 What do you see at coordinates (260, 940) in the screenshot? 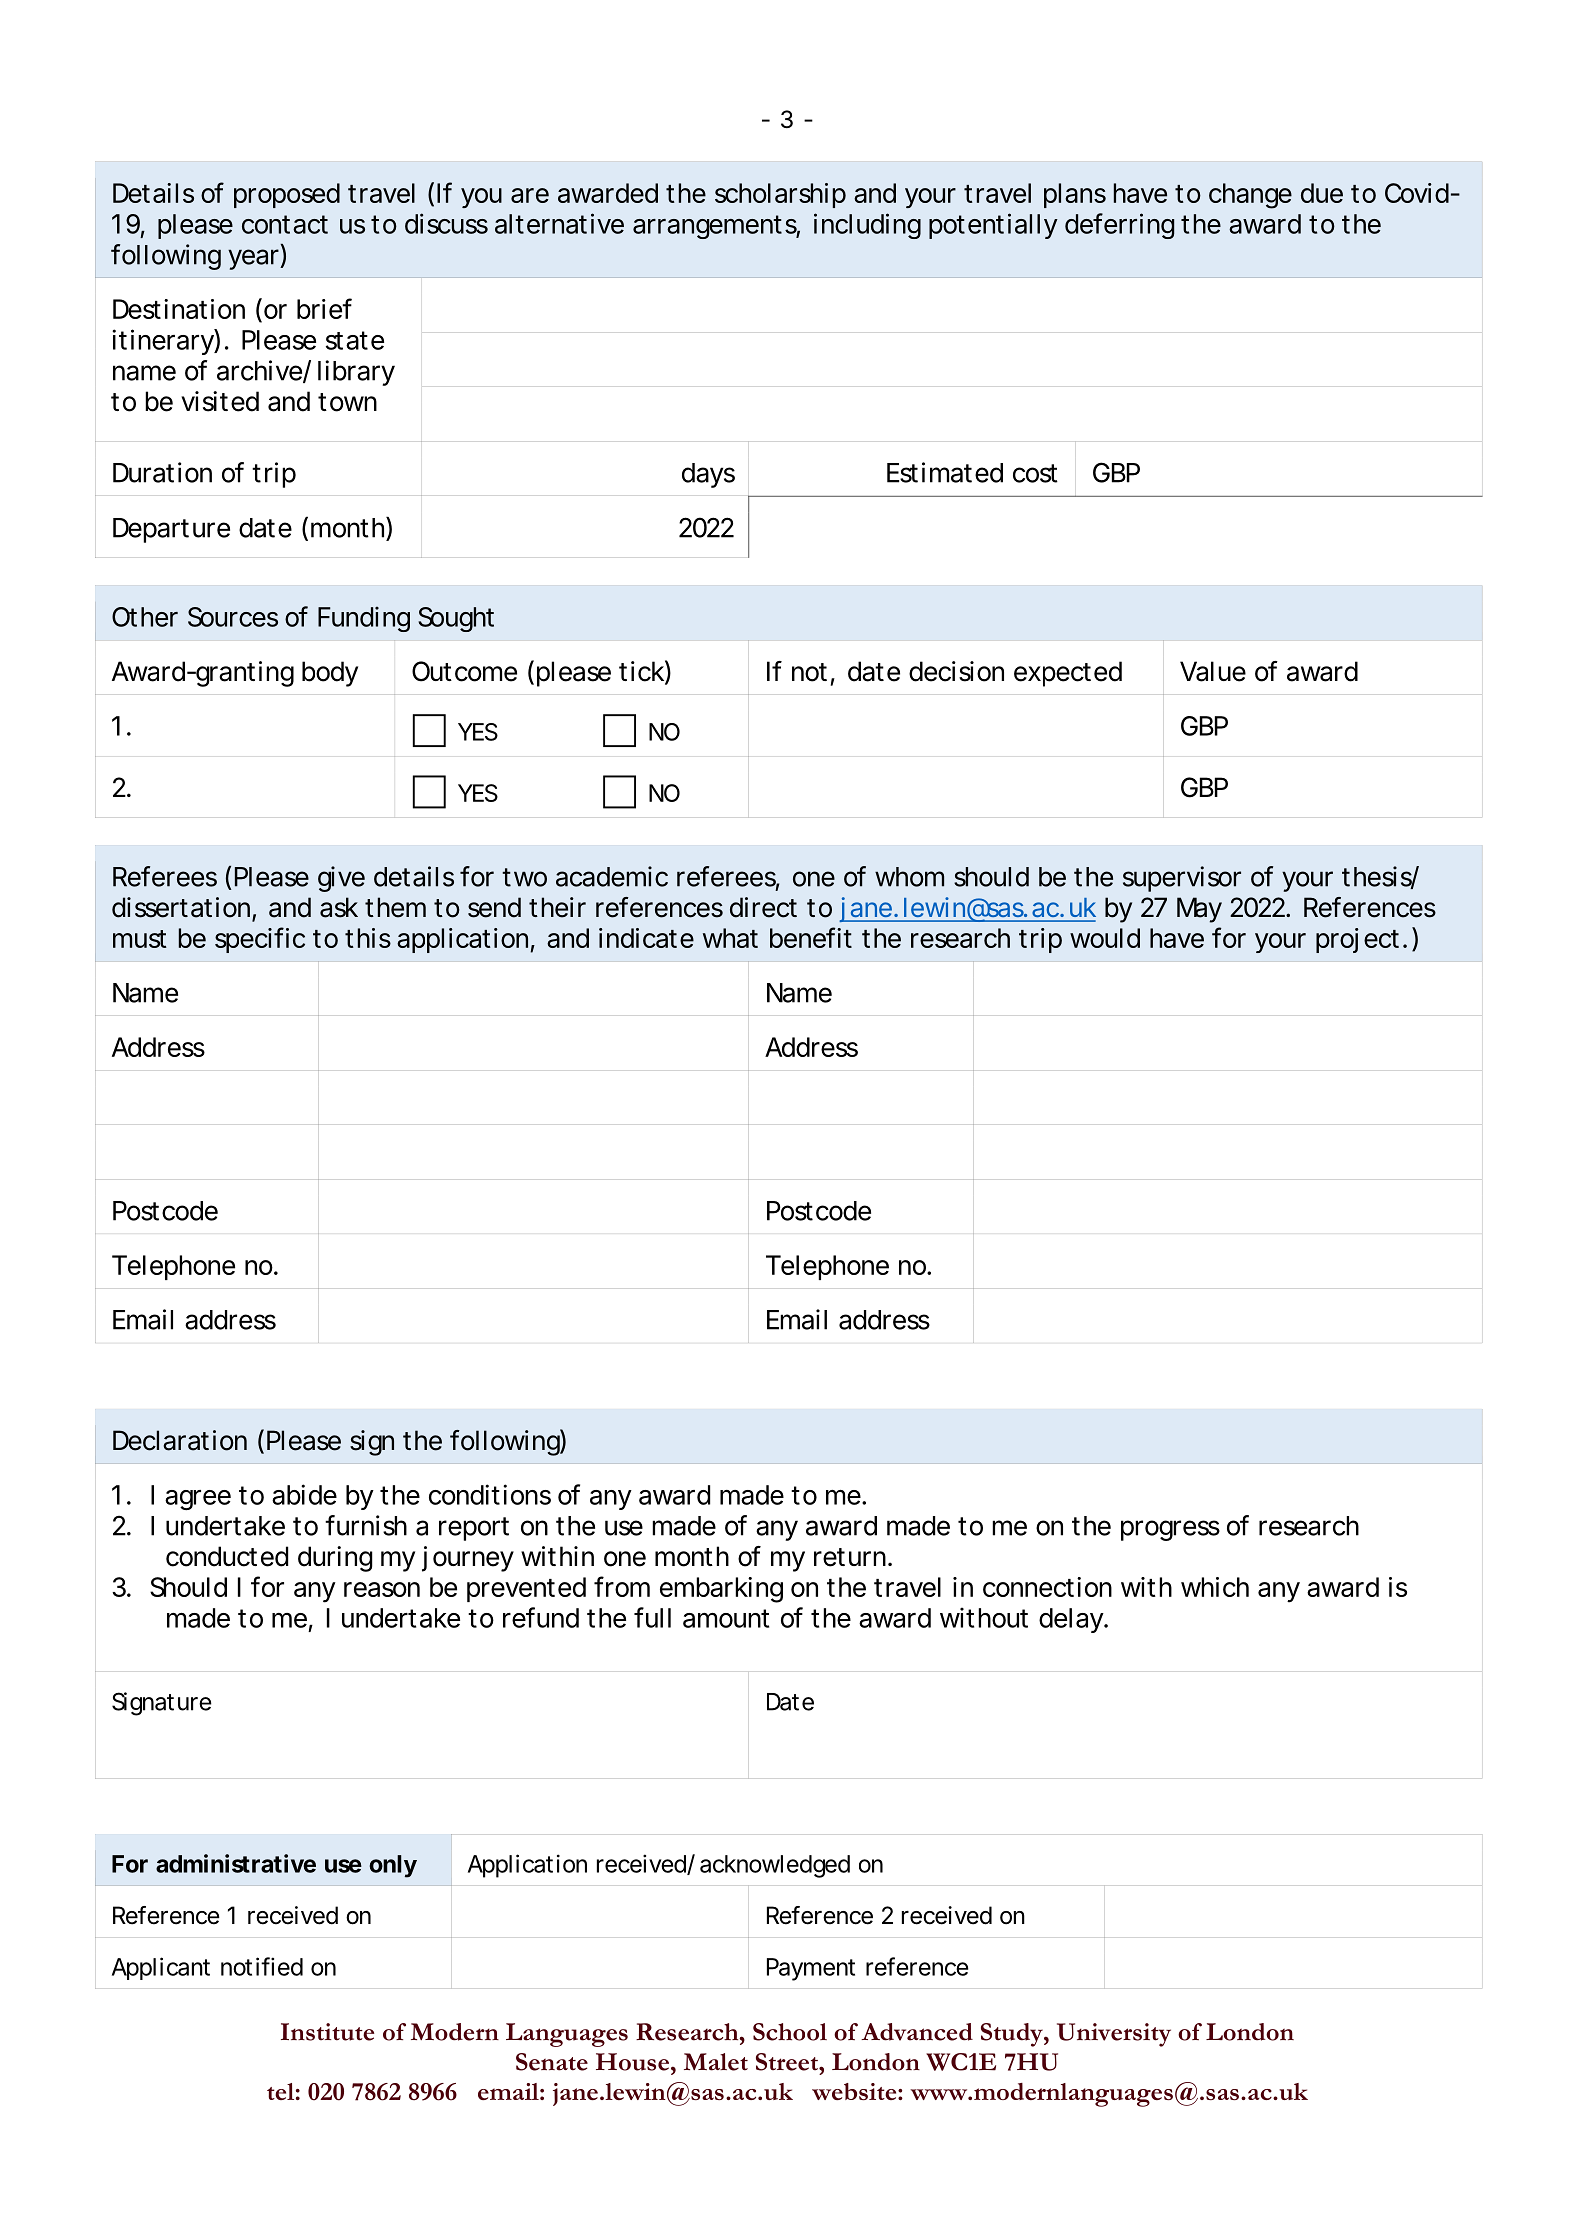
I see `specific` at bounding box center [260, 940].
